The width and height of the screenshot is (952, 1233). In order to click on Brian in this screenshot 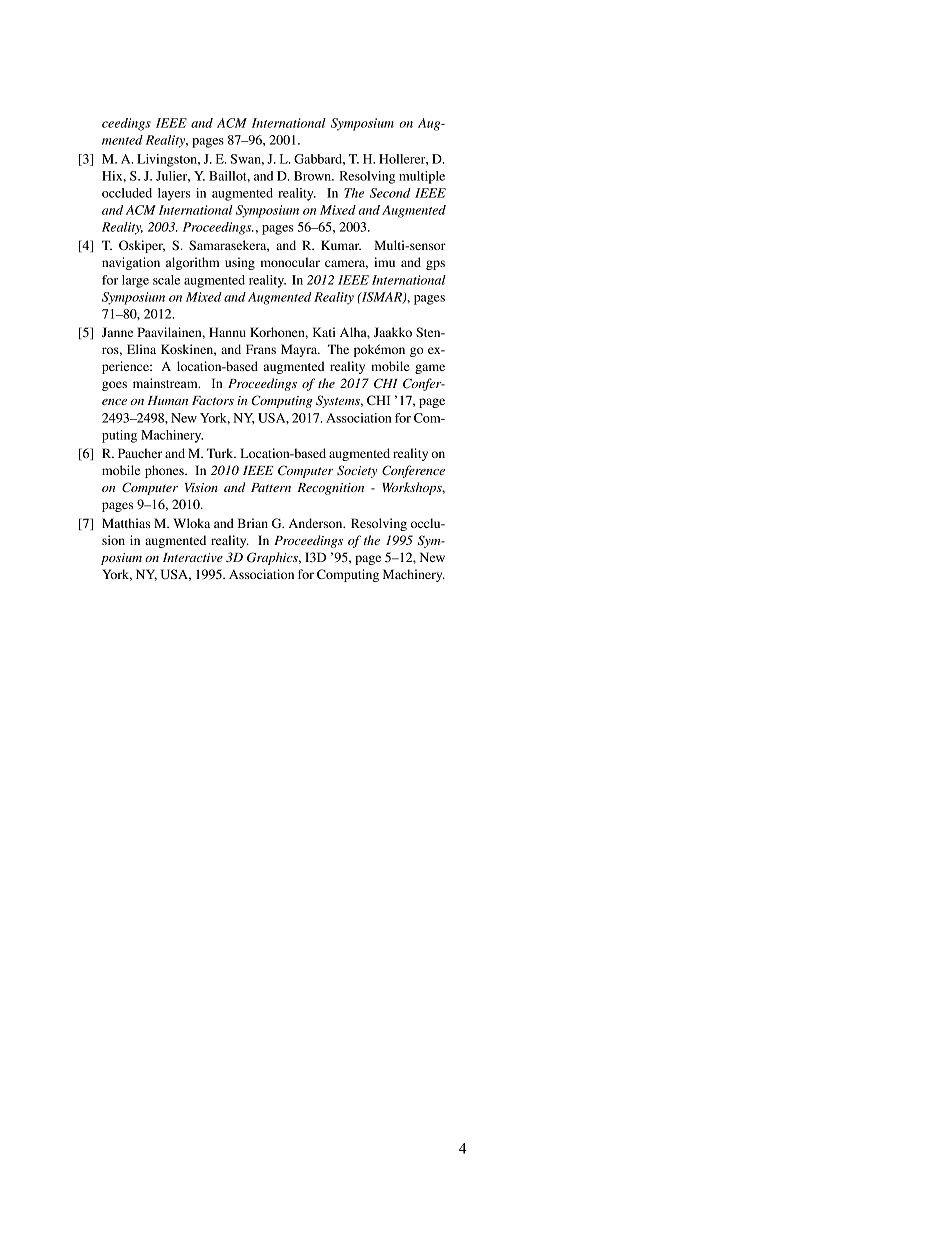, I will do `click(253, 523)`.
